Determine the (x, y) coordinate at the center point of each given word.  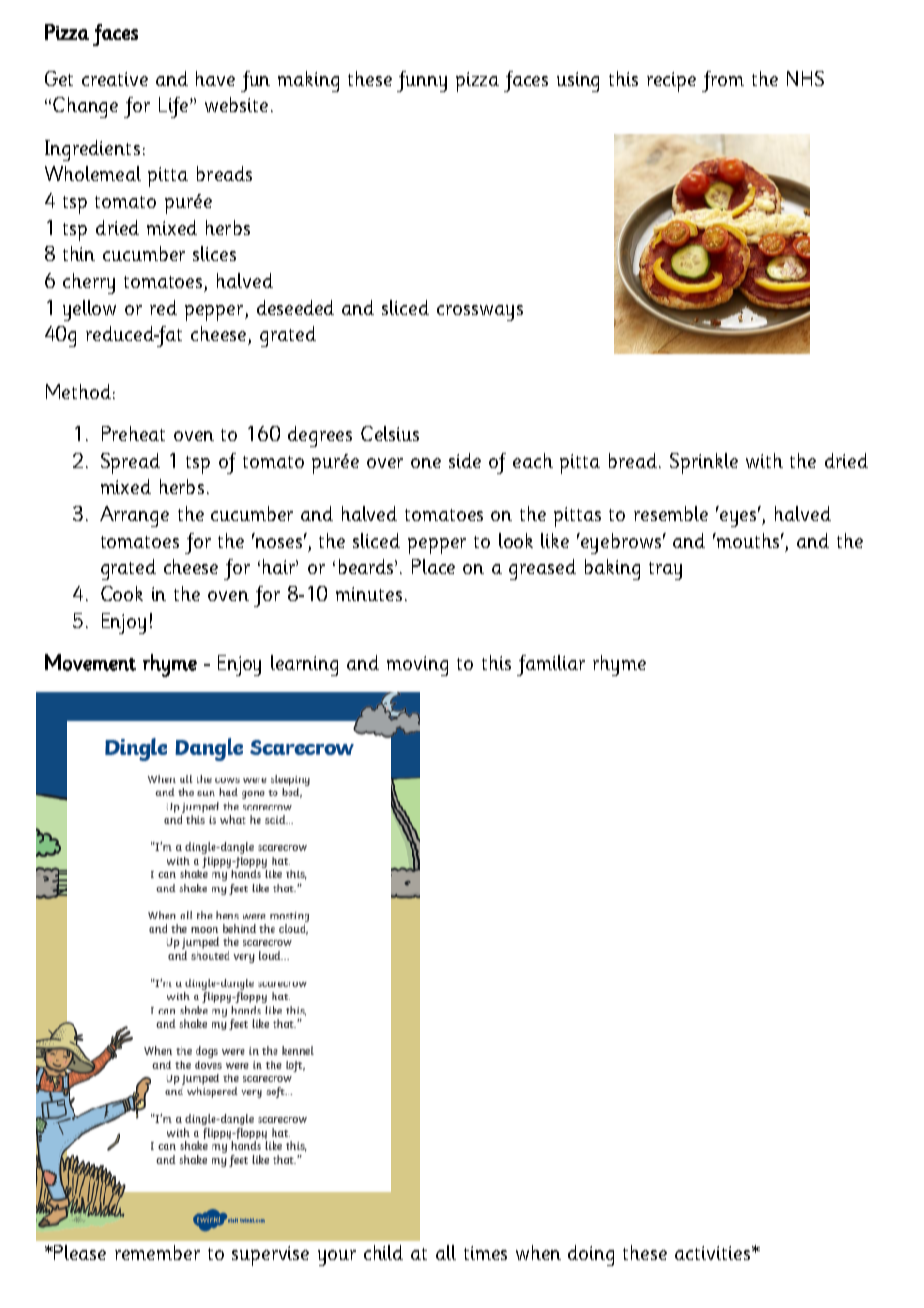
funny (422, 81)
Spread (130, 463)
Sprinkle (704, 463)
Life (173, 107)
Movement (90, 662)
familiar (551, 665)
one (426, 463)
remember (157, 1252)
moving (417, 666)
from (723, 81)
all (446, 1252)
